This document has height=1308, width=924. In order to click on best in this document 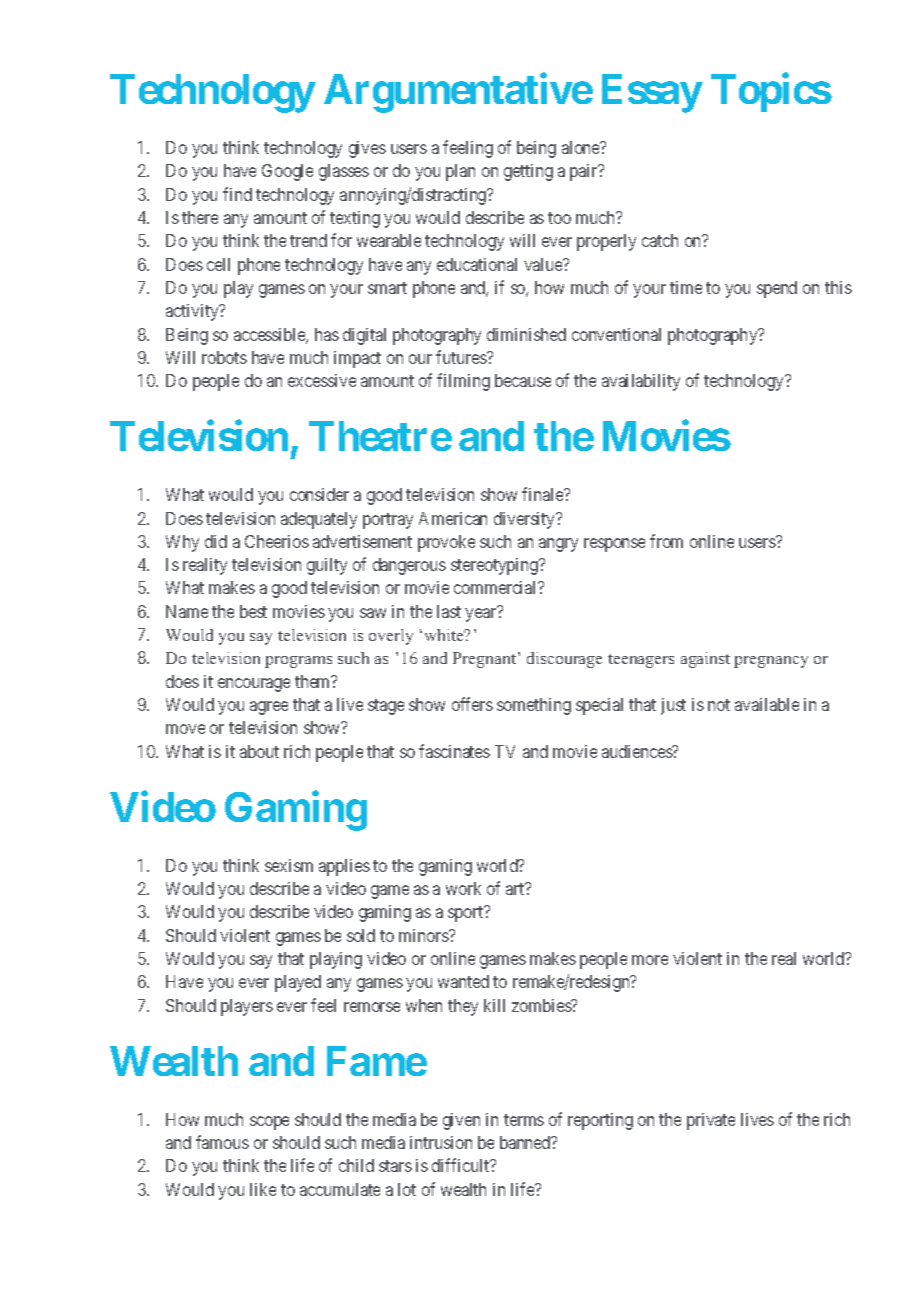, I will do `click(253, 611)`.
